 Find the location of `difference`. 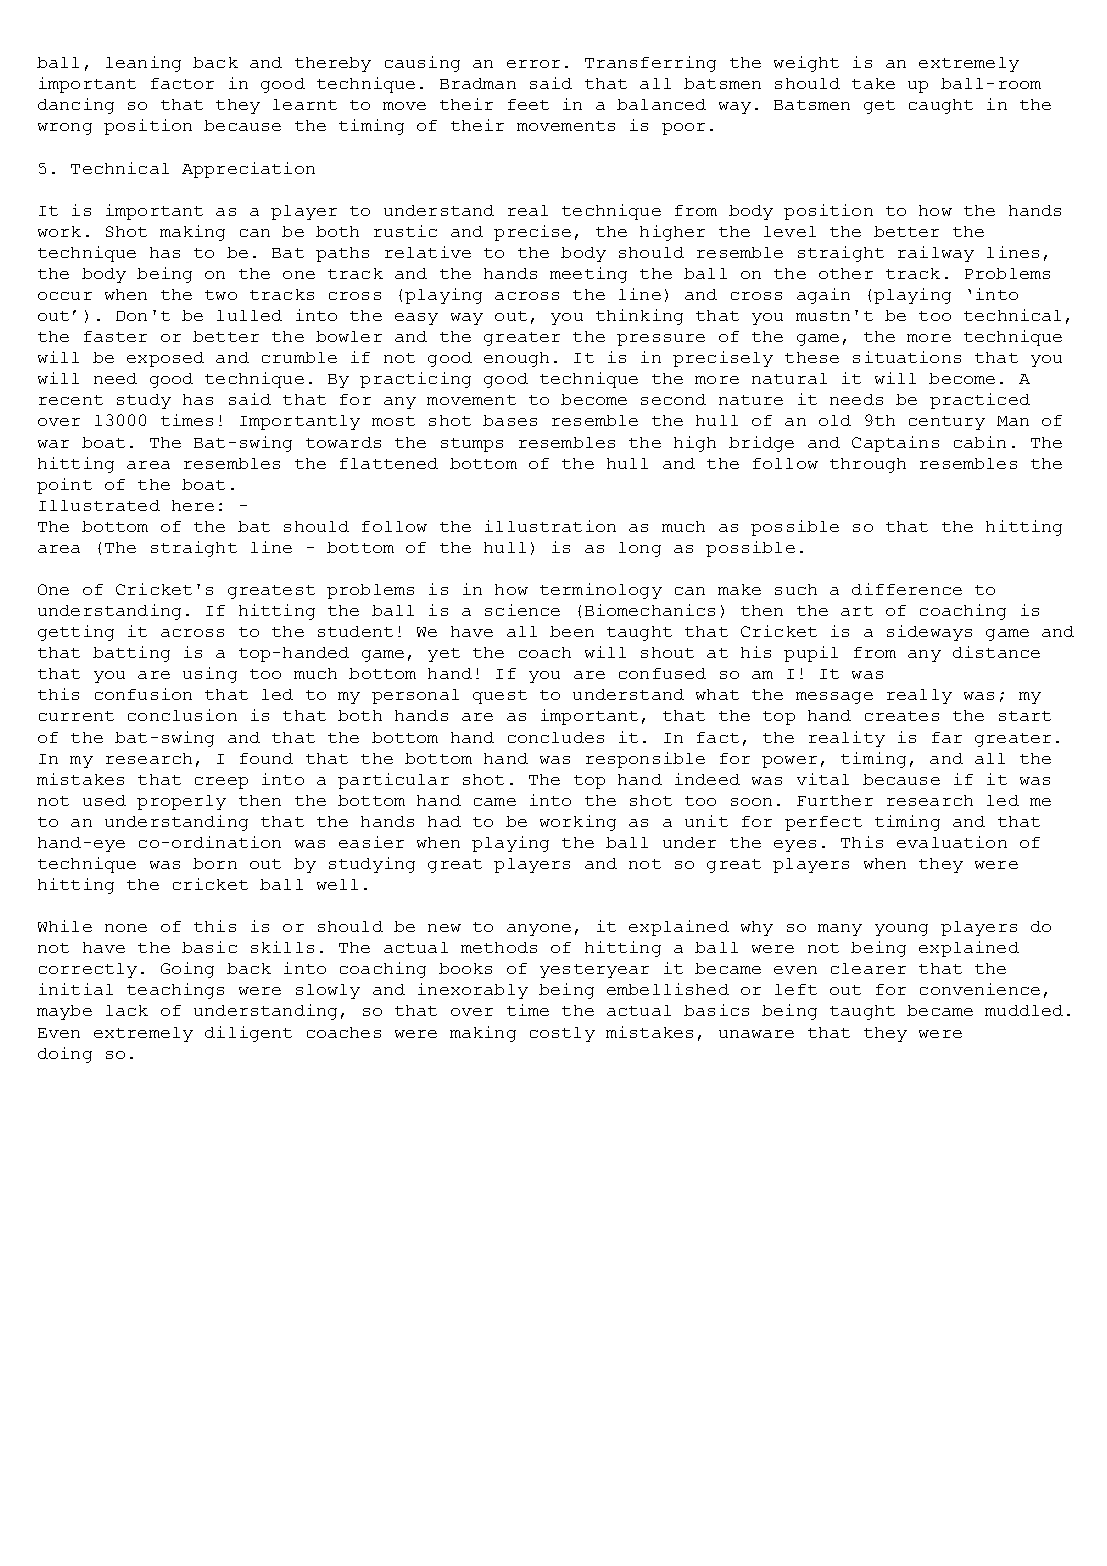

difference is located at coordinates (907, 589).
